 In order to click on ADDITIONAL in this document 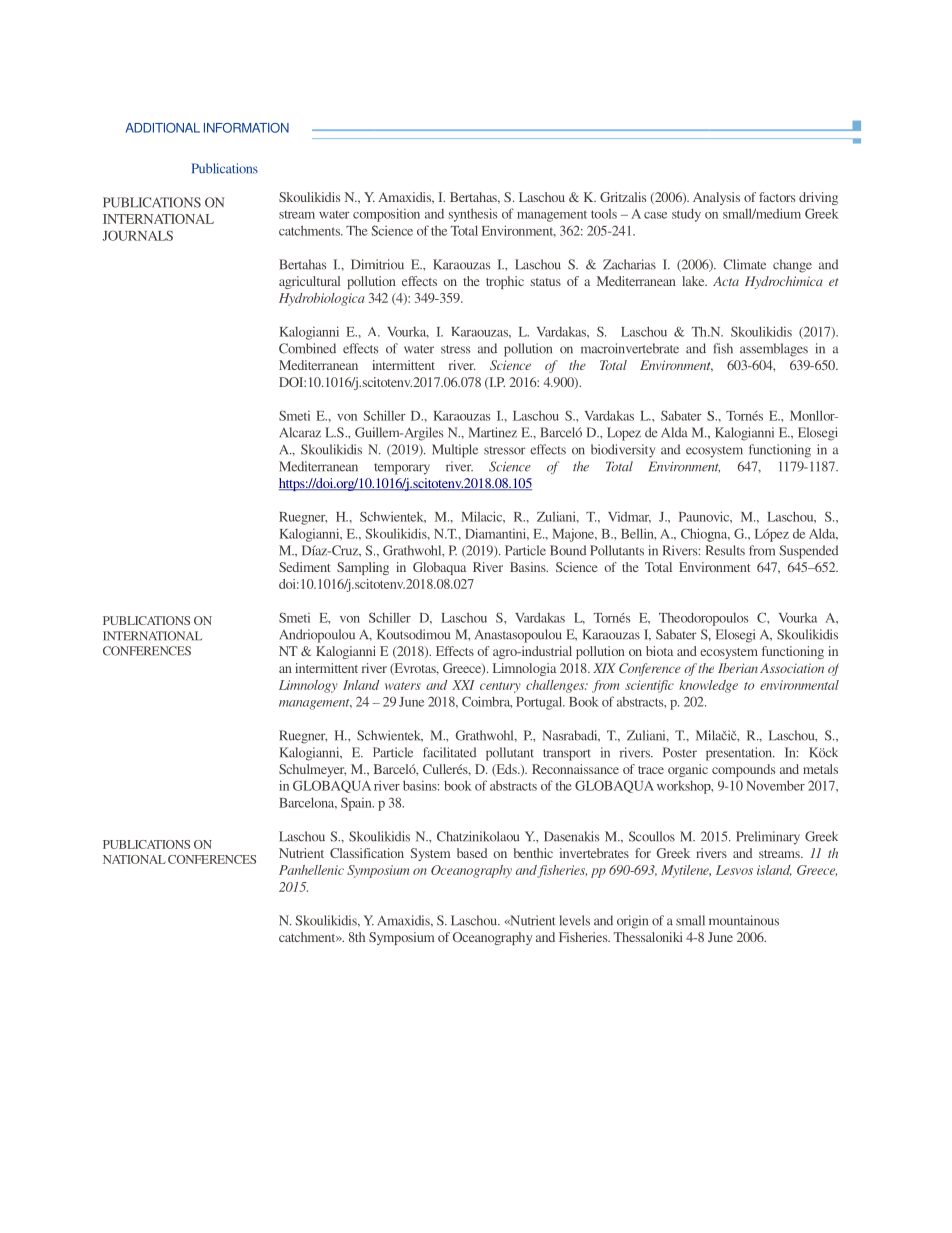, I will do `click(163, 128)`.
